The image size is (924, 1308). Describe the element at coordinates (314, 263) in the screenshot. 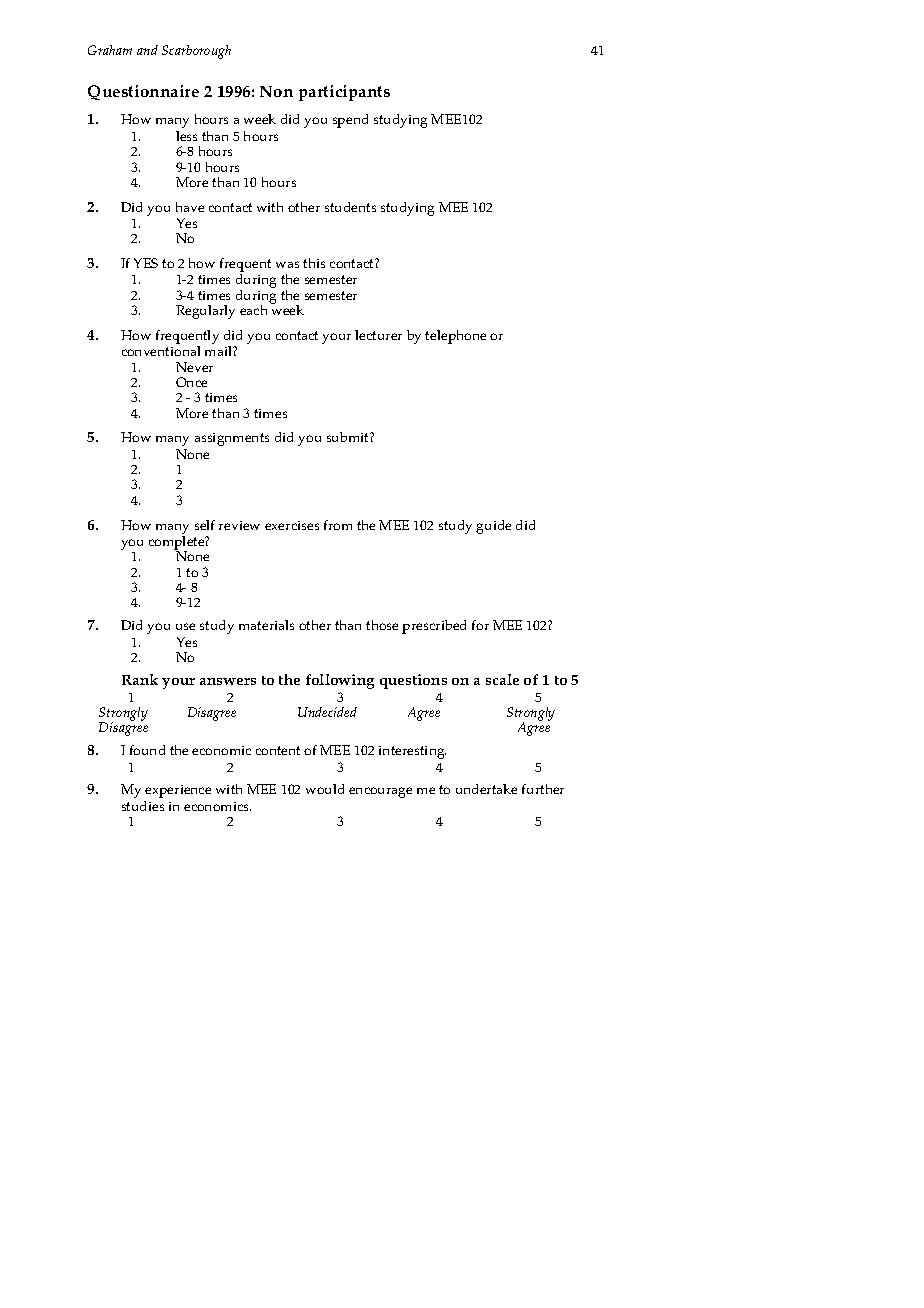

I see `this` at that location.
